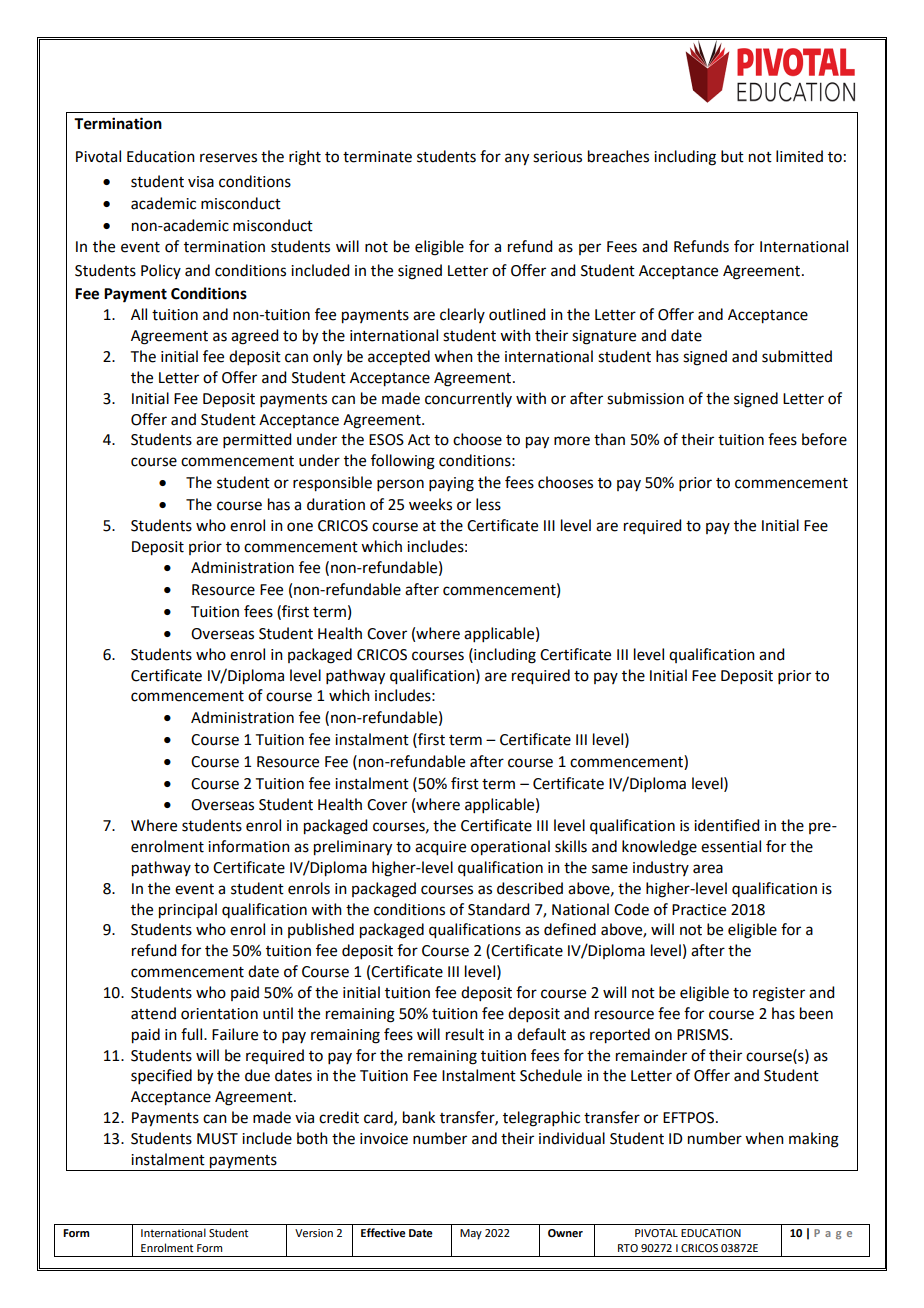 This screenshot has width=924, height=1308. Describe the element at coordinates (201, 182) in the screenshot. I see `visa` at that location.
